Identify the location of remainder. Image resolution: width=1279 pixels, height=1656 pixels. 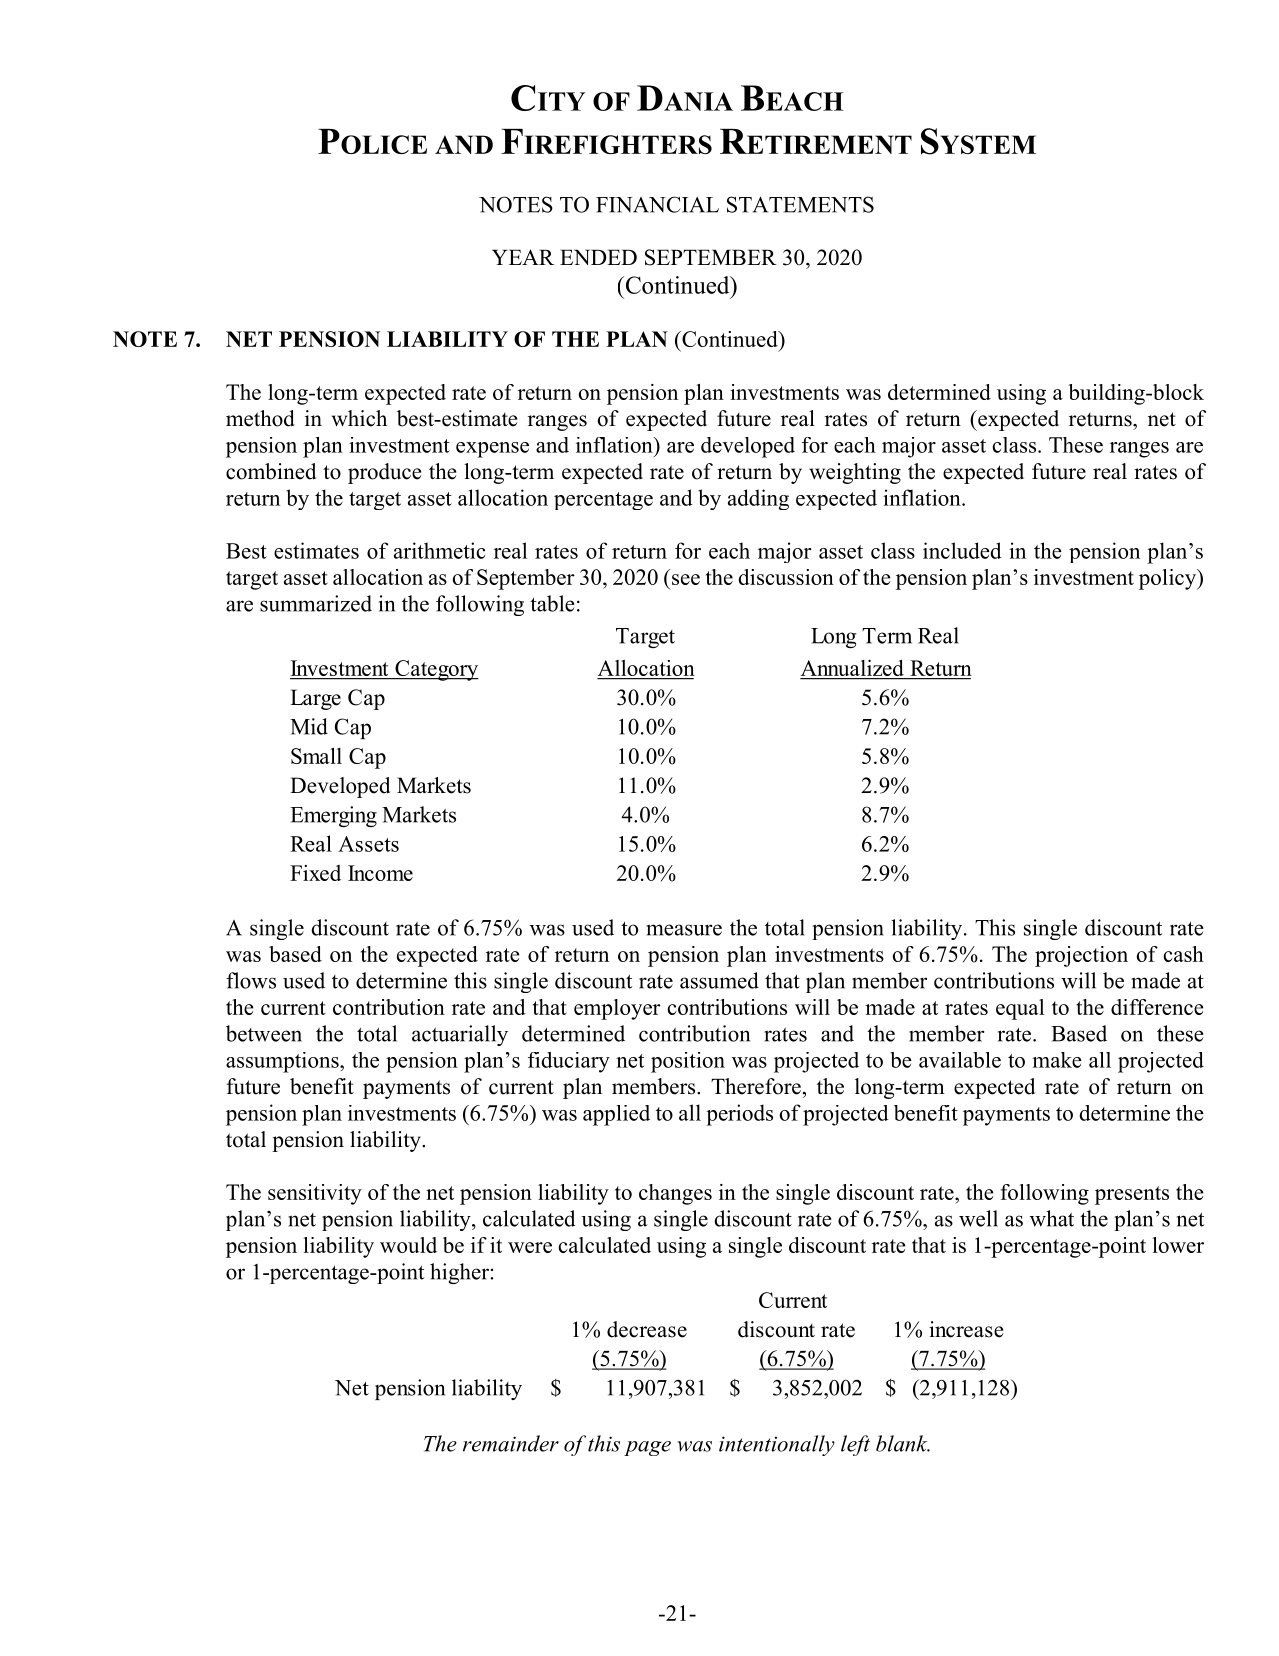
(511, 1443).
